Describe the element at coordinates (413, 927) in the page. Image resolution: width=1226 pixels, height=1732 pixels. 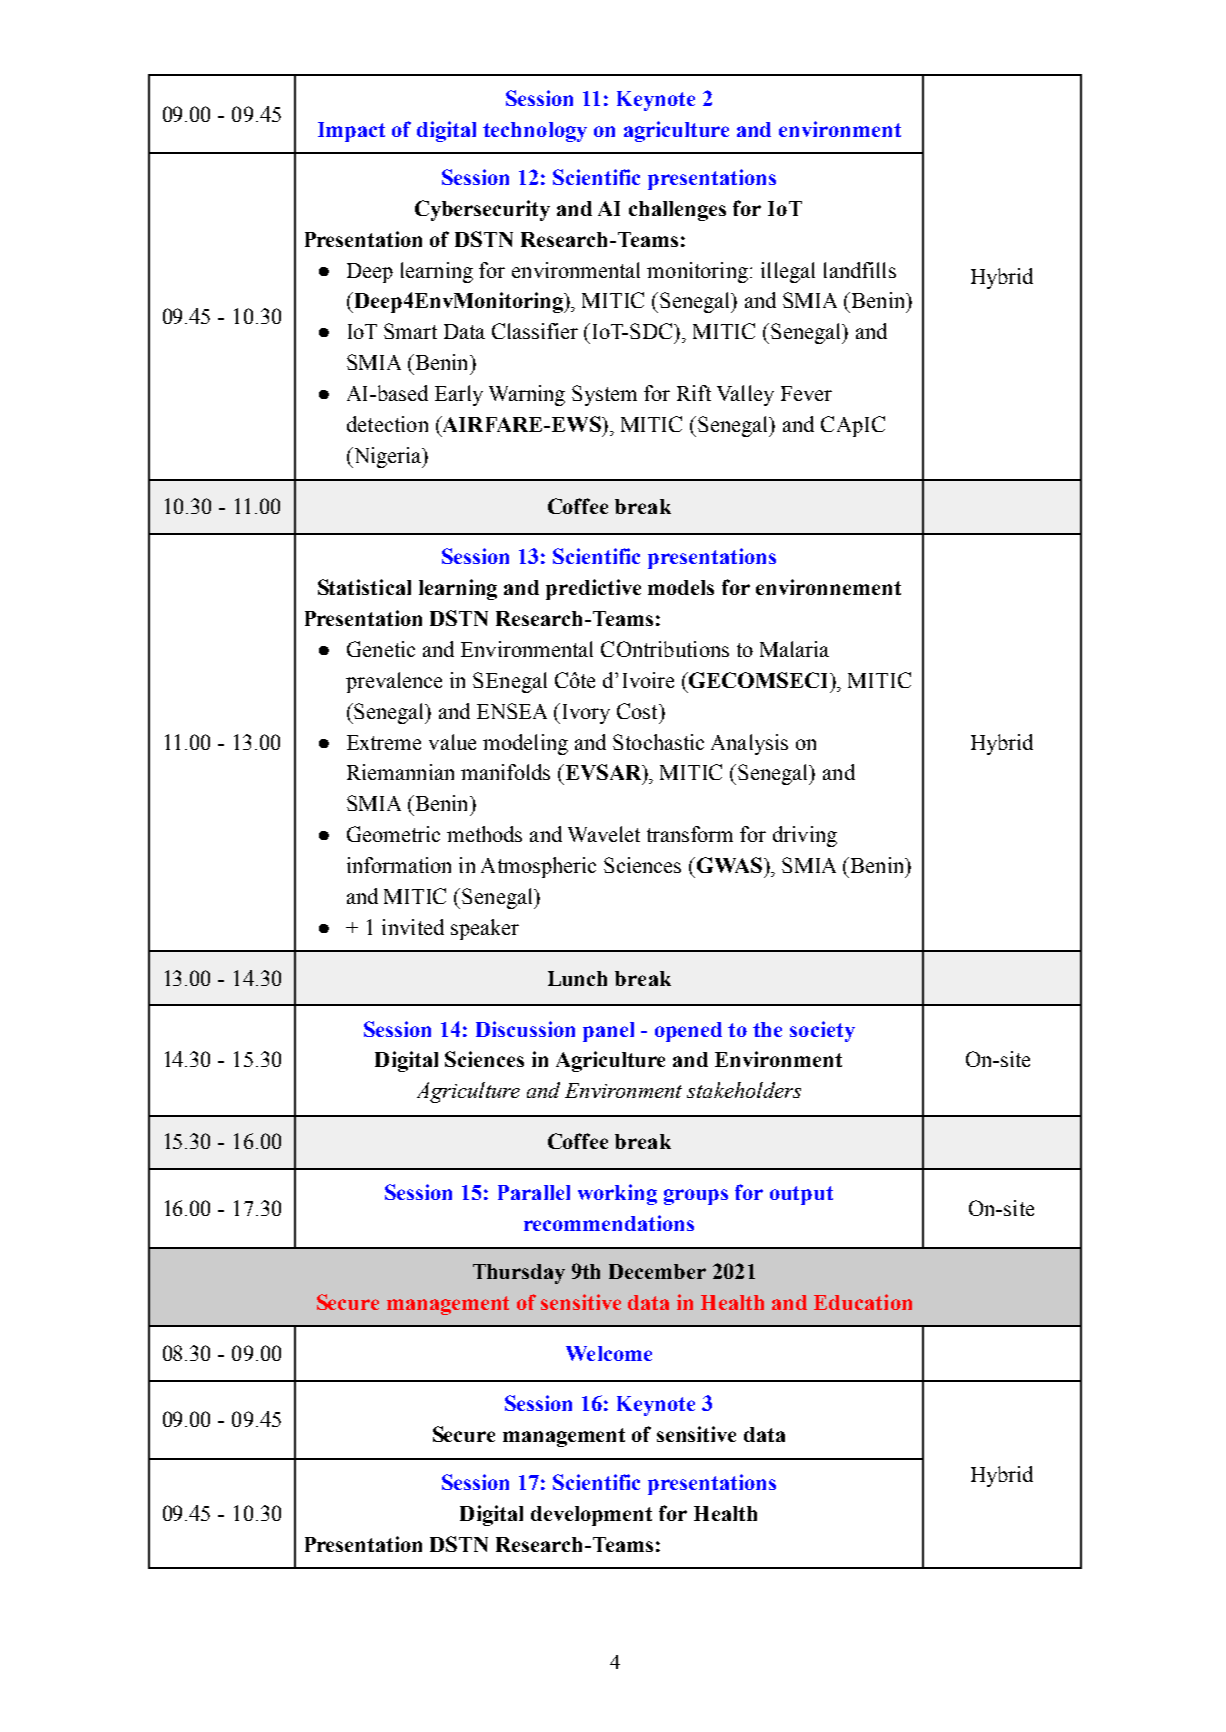
I see `invited` at that location.
